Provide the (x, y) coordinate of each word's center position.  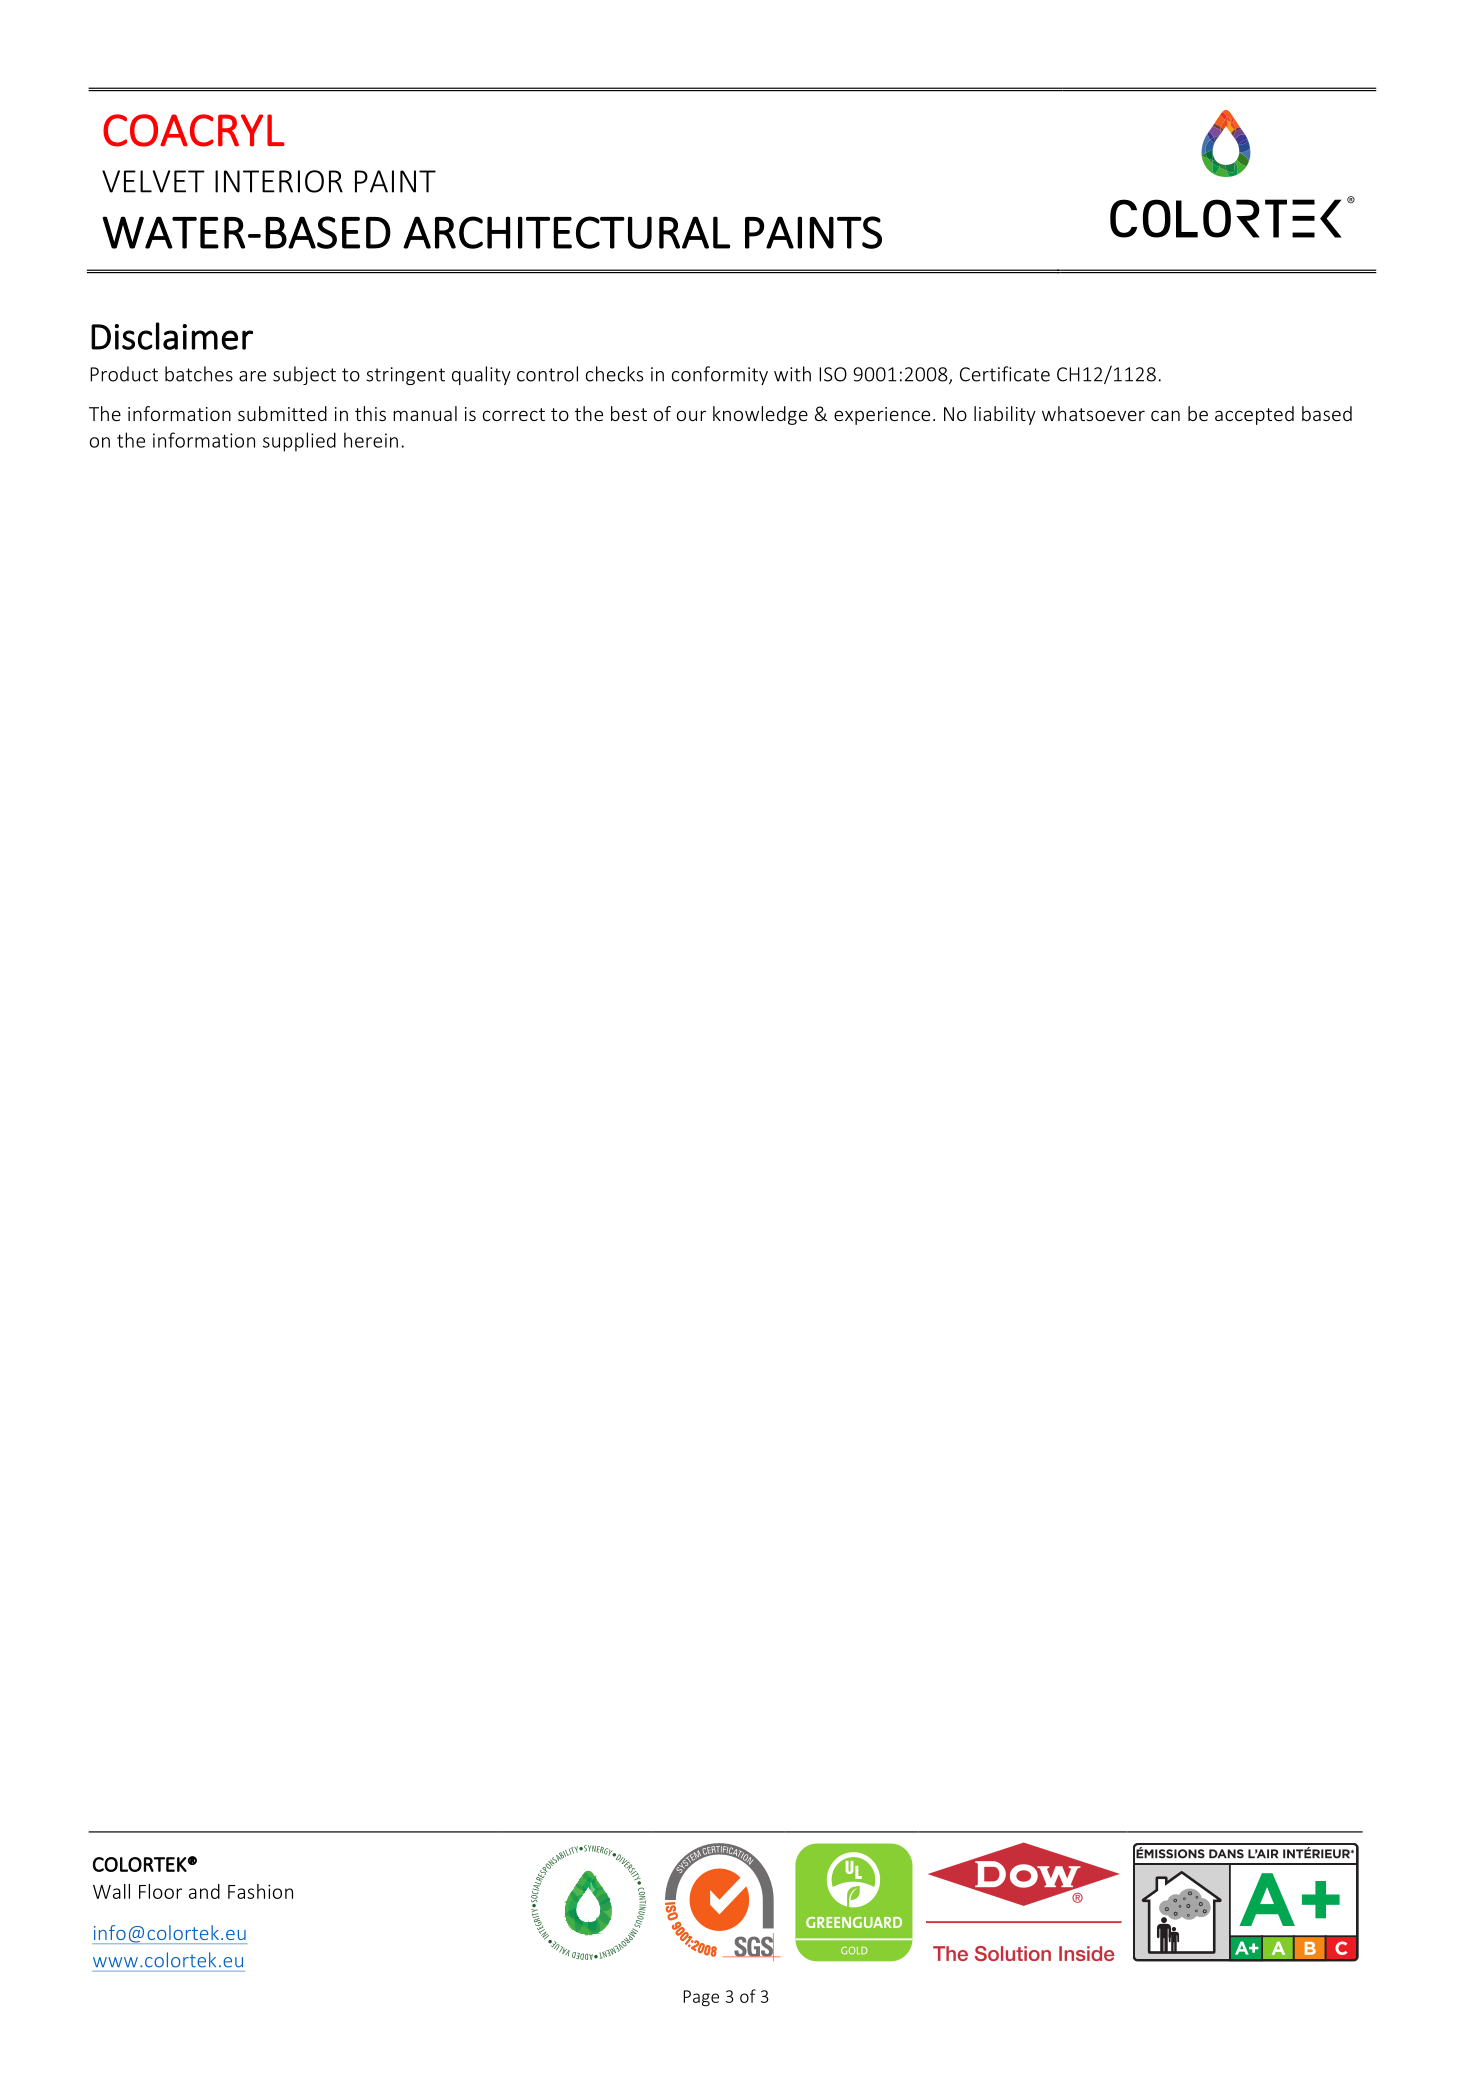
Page (701, 1998)
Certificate (1005, 374)
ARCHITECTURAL (566, 232)
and (204, 1891)
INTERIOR (279, 181)
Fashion (260, 1891)
